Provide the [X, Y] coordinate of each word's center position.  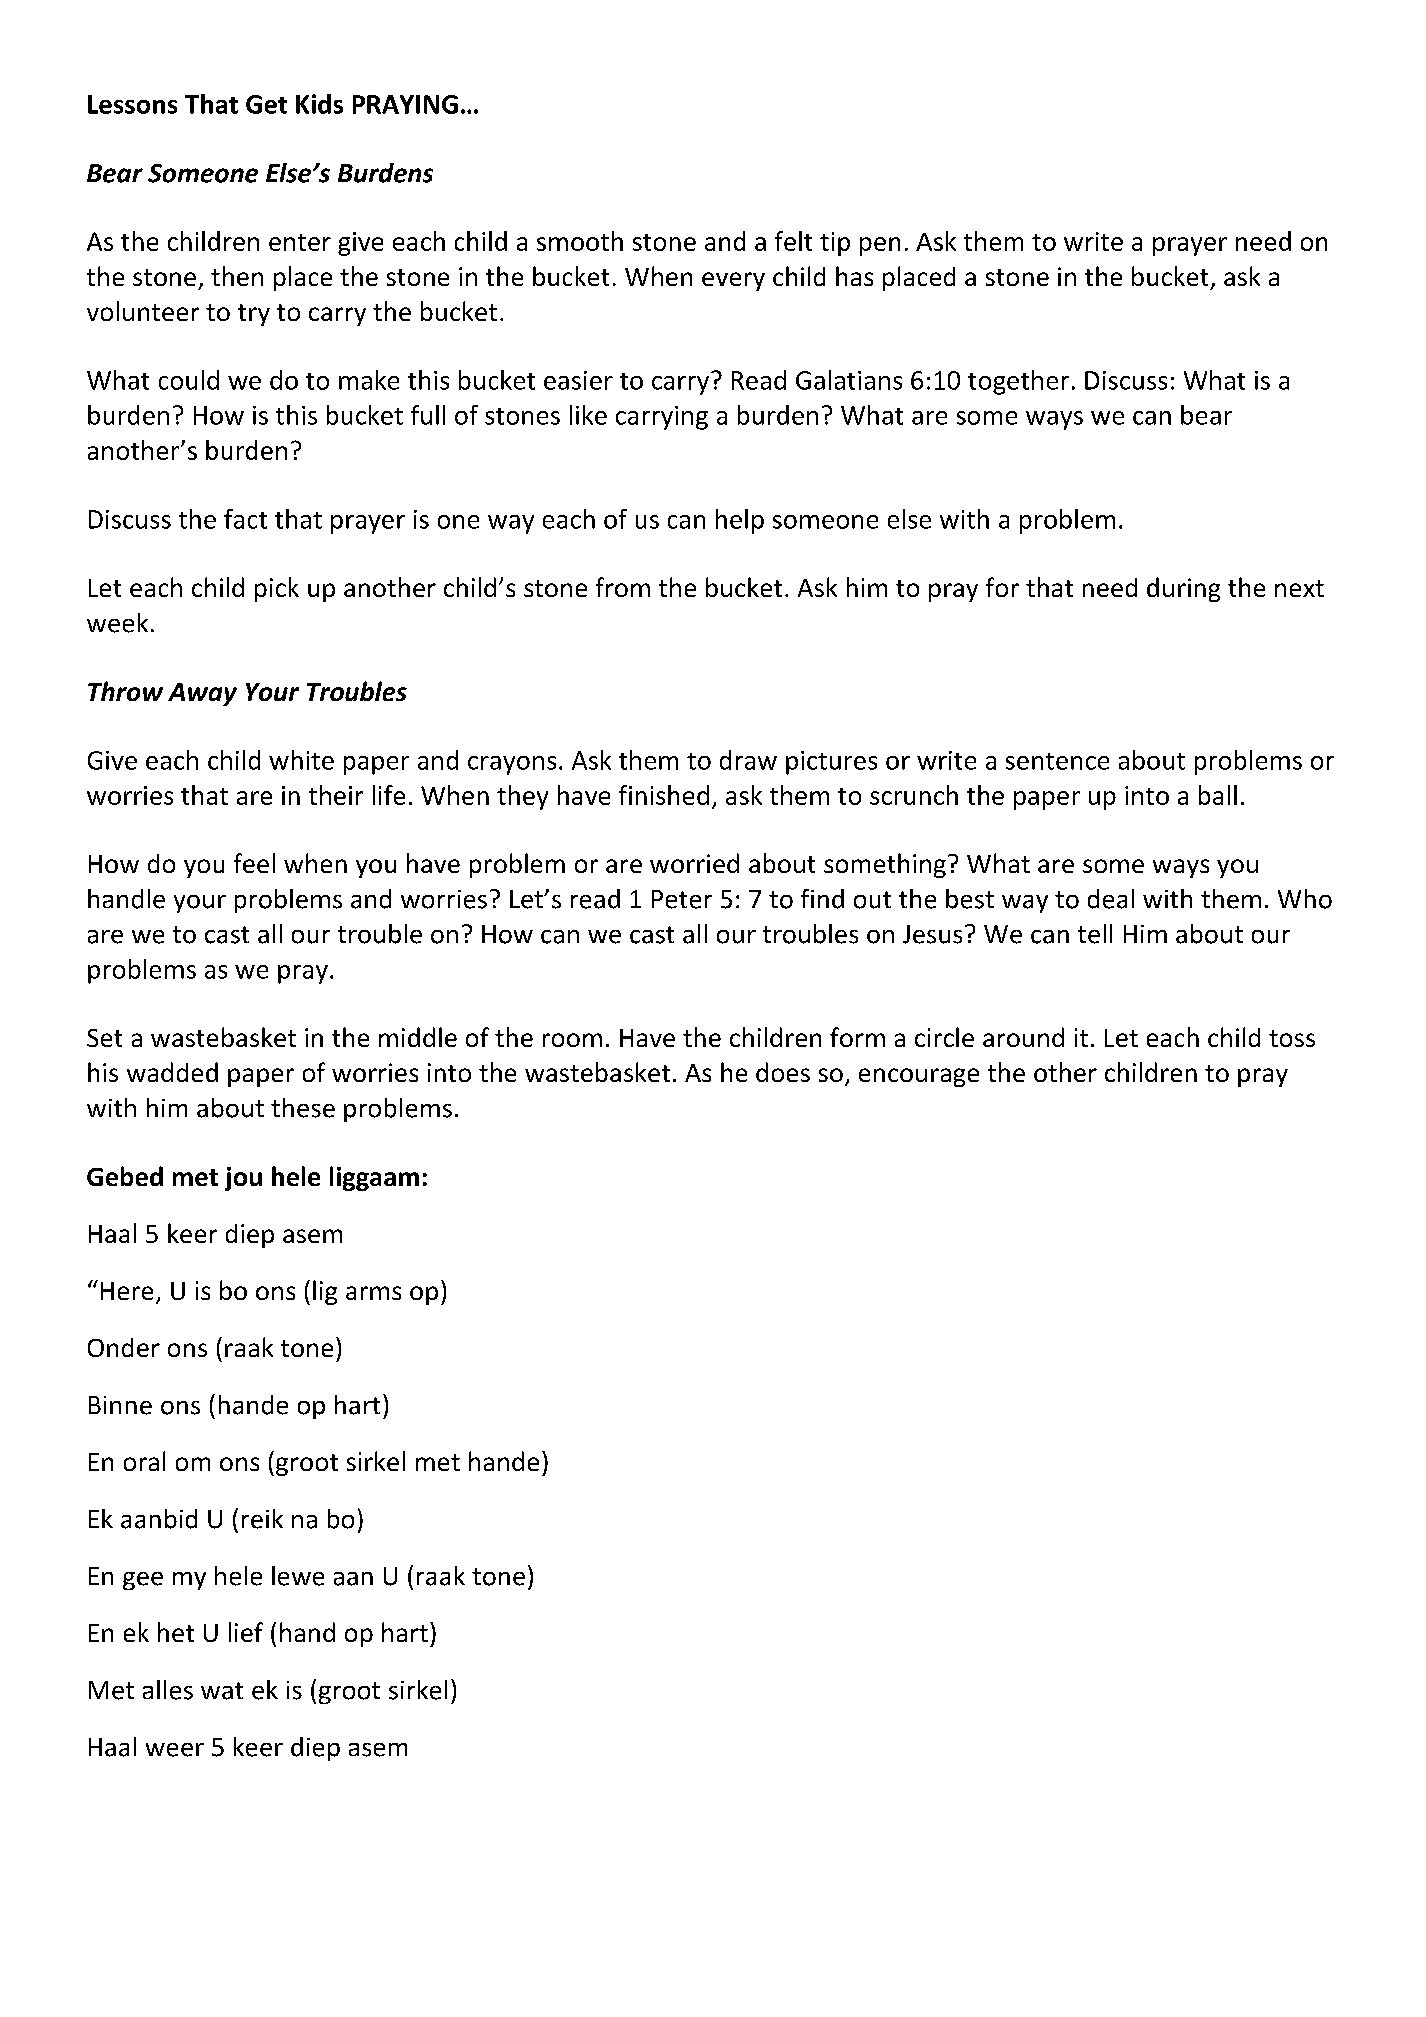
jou [243, 1179]
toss [1292, 1038]
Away [202, 694]
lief [246, 1632]
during [1183, 589]
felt [793, 241]
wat [222, 1691]
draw [748, 760]
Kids [319, 104]
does [783, 1072]
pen [880, 246]
